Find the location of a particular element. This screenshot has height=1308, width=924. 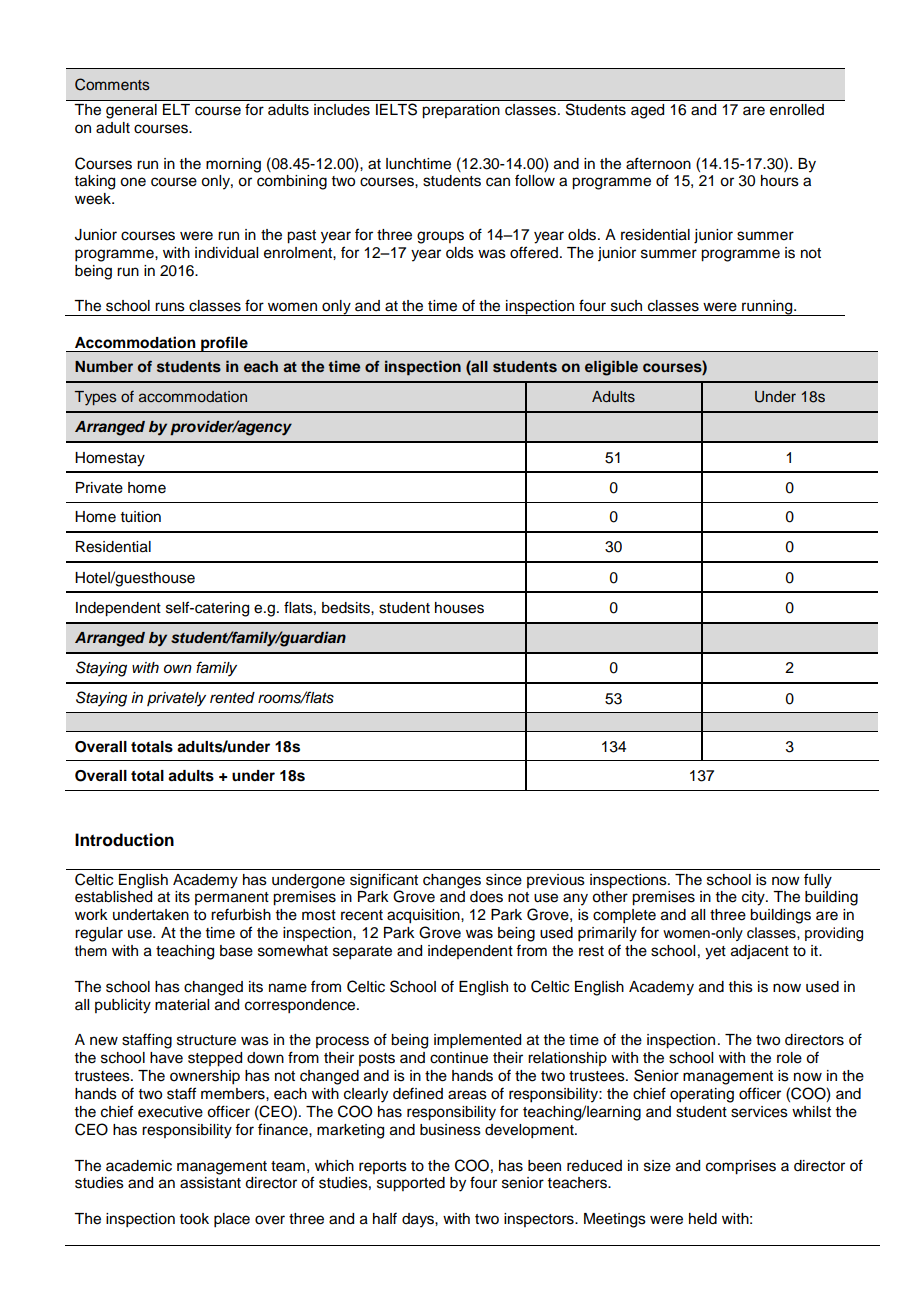

since is located at coordinates (504, 880).
